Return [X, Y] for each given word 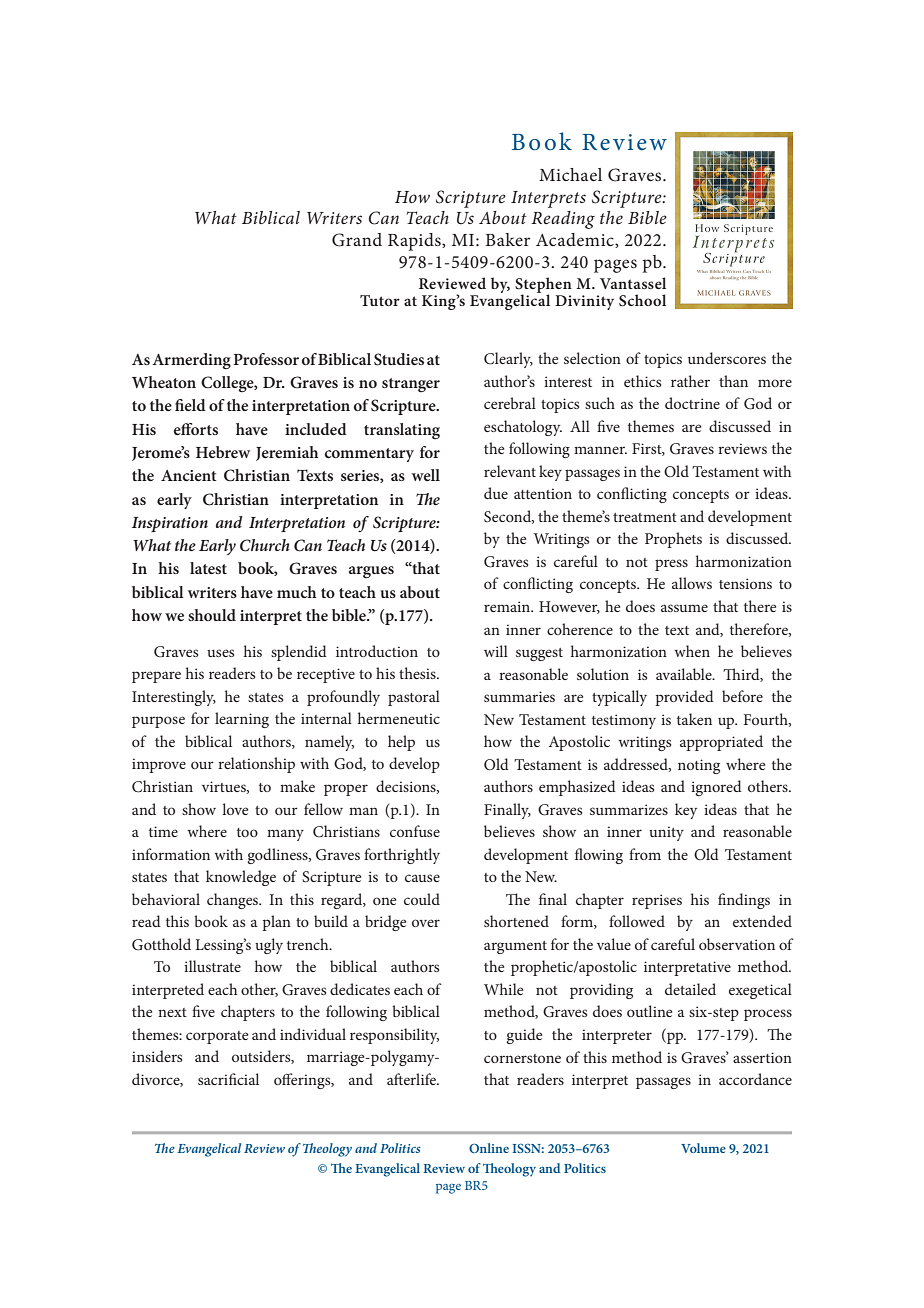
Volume [703, 1148]
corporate [217, 1037]
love [235, 809]
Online [489, 1148]
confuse [415, 831]
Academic [576, 240]
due [496, 493]
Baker [507, 239]
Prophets [673, 540]
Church [265, 545]
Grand [357, 240]
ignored [716, 788]
